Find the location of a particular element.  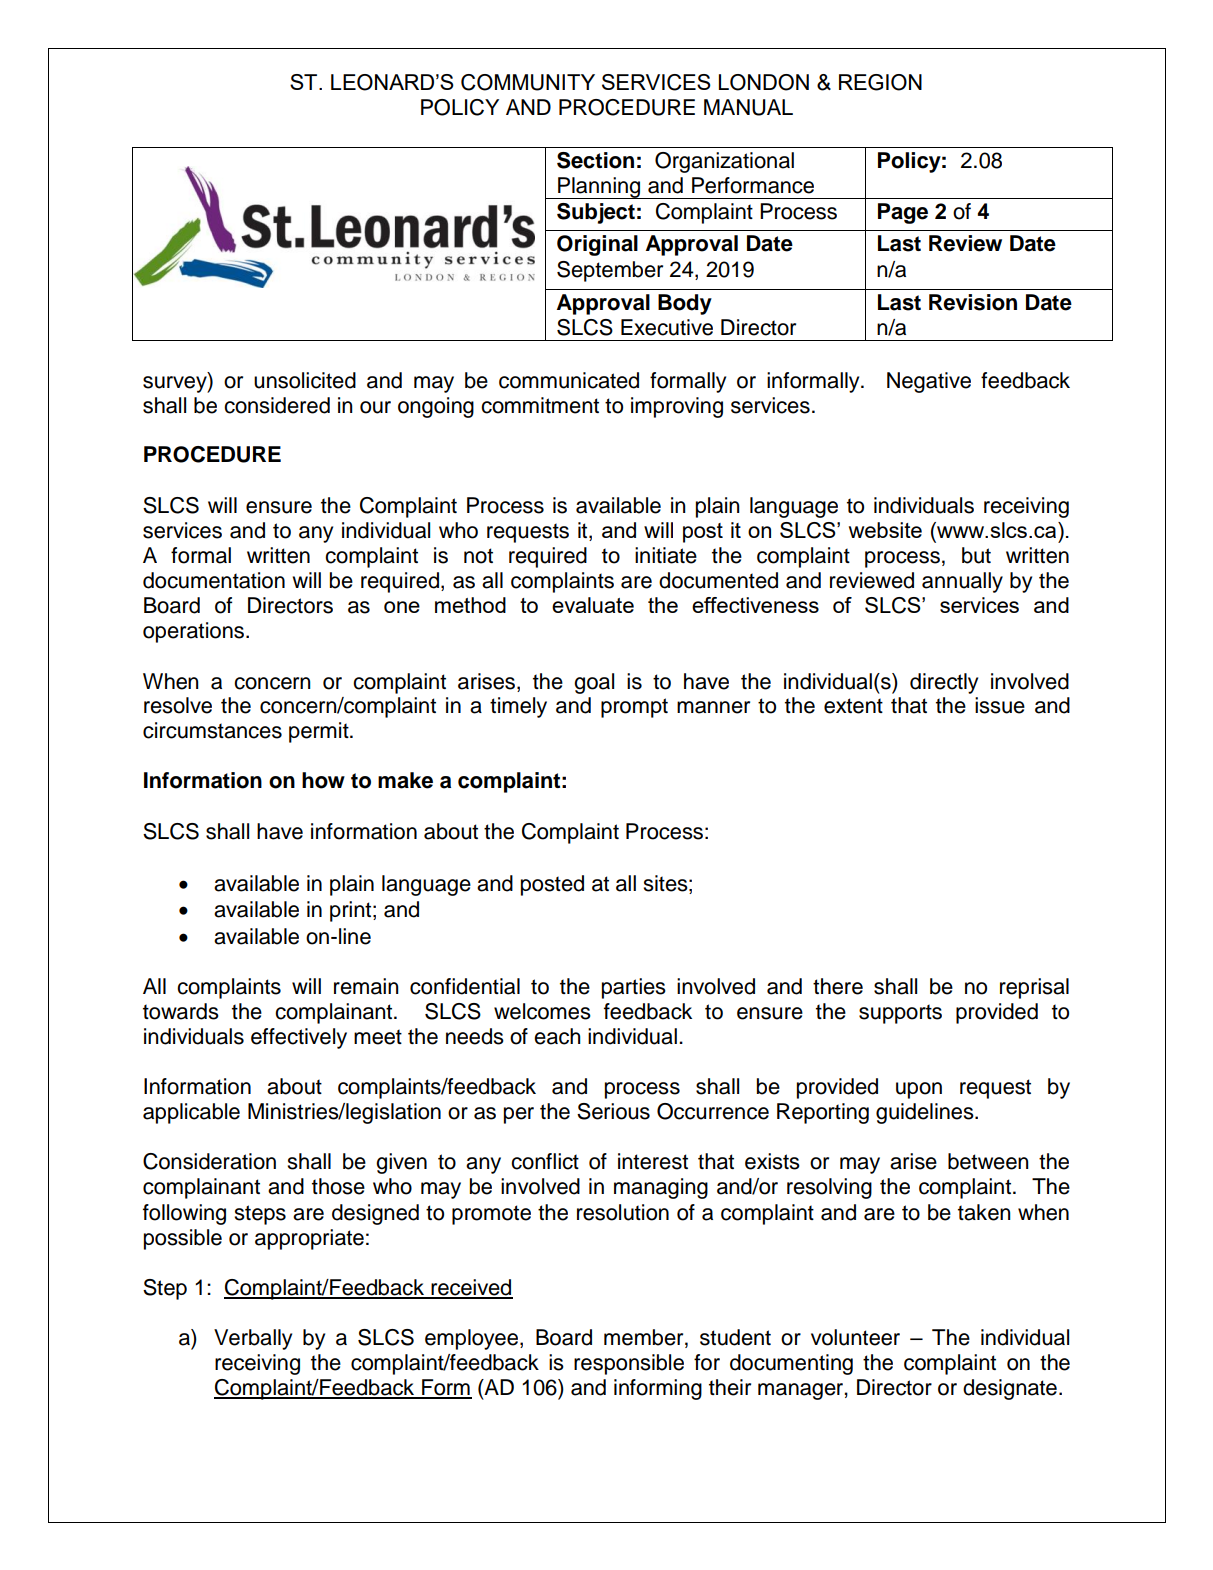

Verbally is located at coordinates (253, 1339).
